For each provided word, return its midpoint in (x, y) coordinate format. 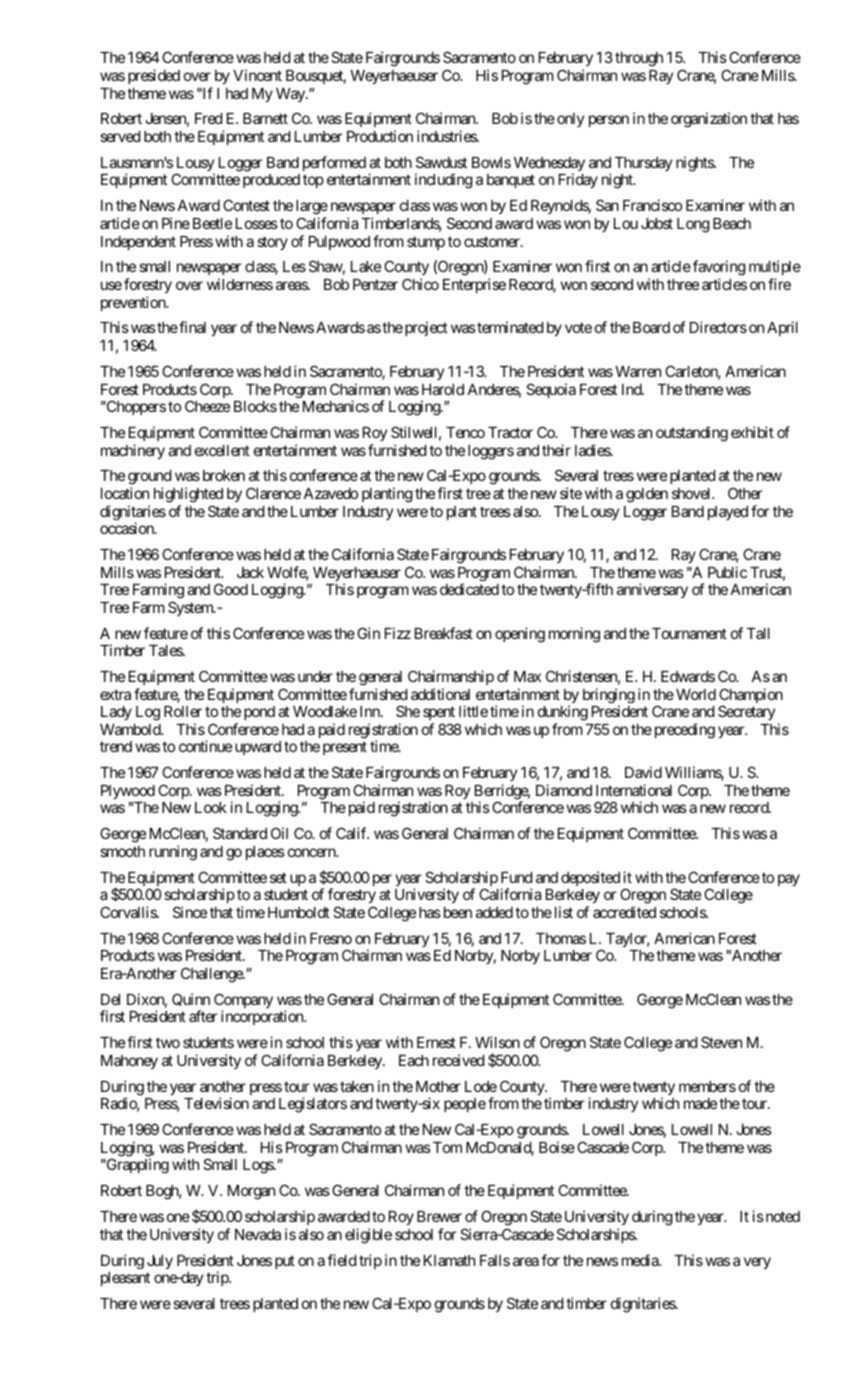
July (160, 1262)
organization (709, 120)
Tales (166, 650)
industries (447, 136)
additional (440, 694)
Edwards (688, 676)
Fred (208, 118)
